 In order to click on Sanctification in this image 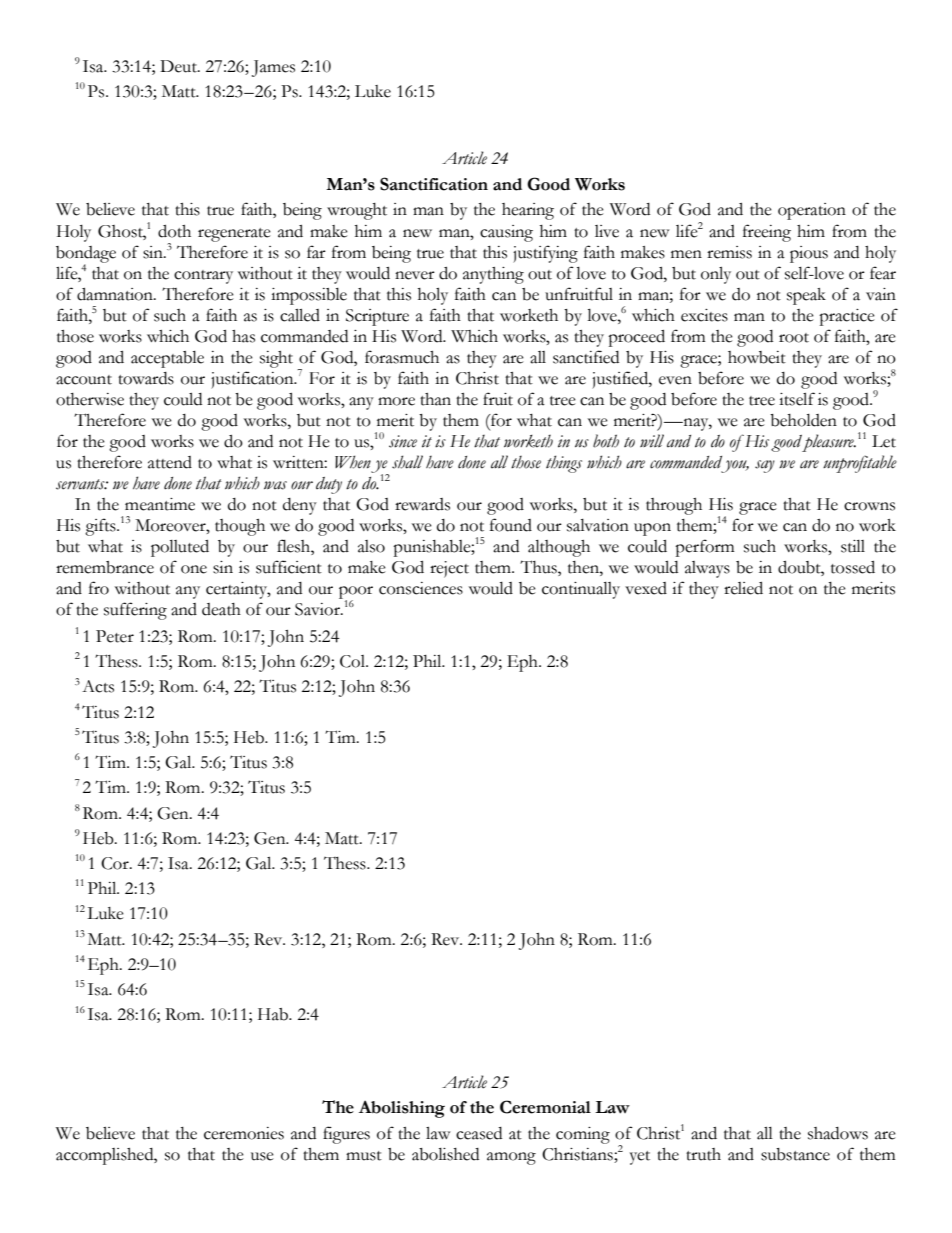, I will do `click(434, 184)`.
